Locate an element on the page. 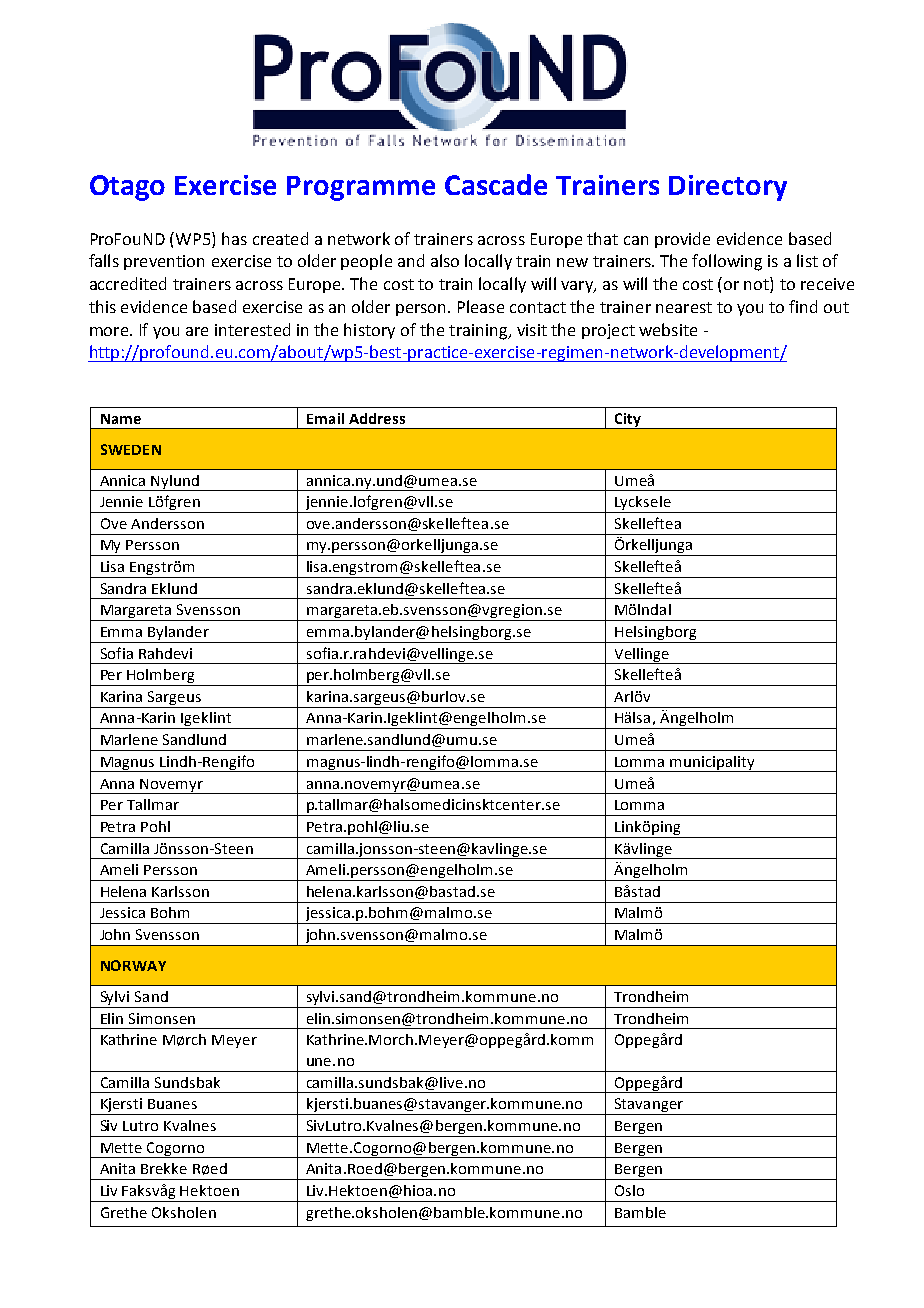  more is located at coordinates (110, 331).
